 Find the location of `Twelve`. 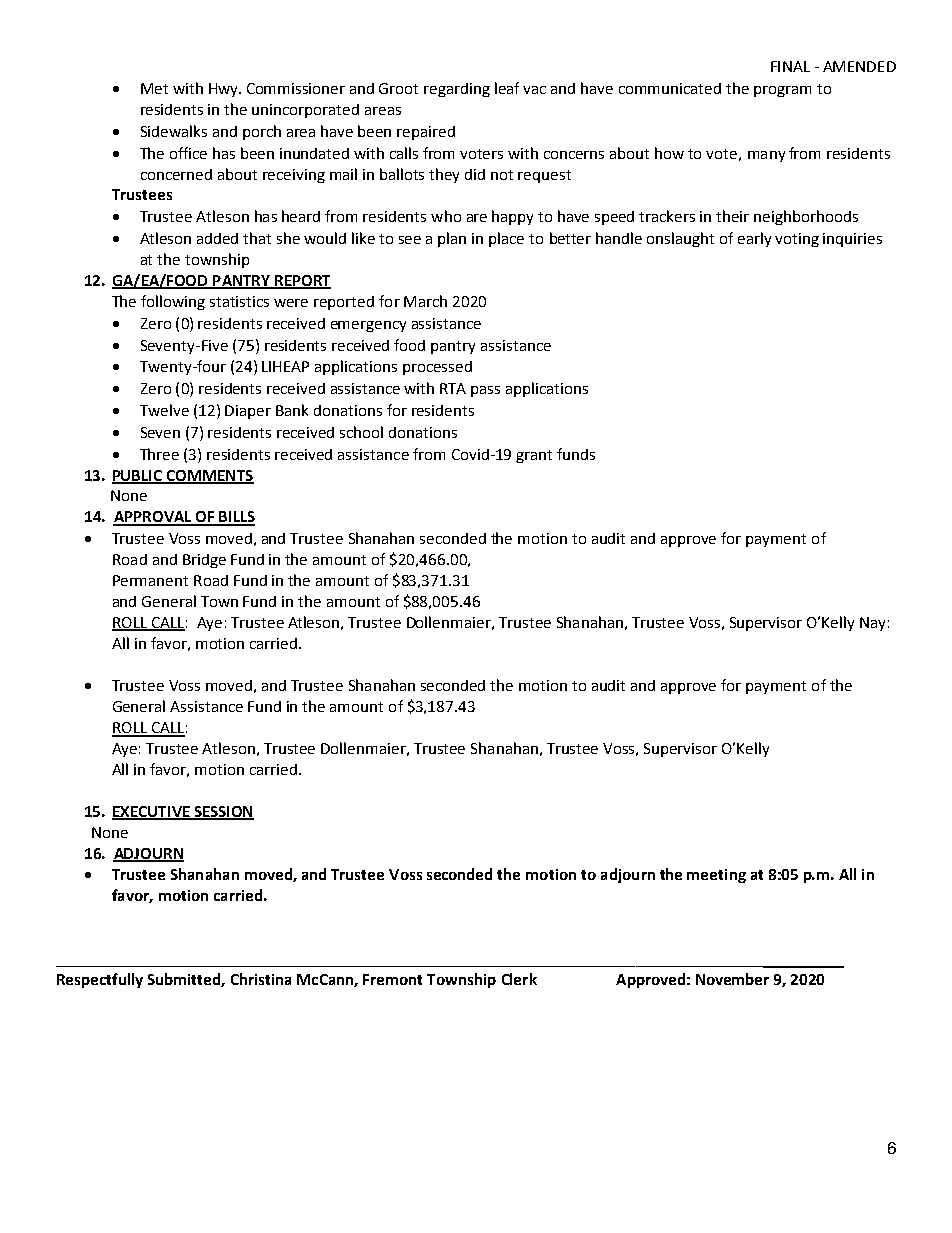

Twelve is located at coordinates (164, 410).
